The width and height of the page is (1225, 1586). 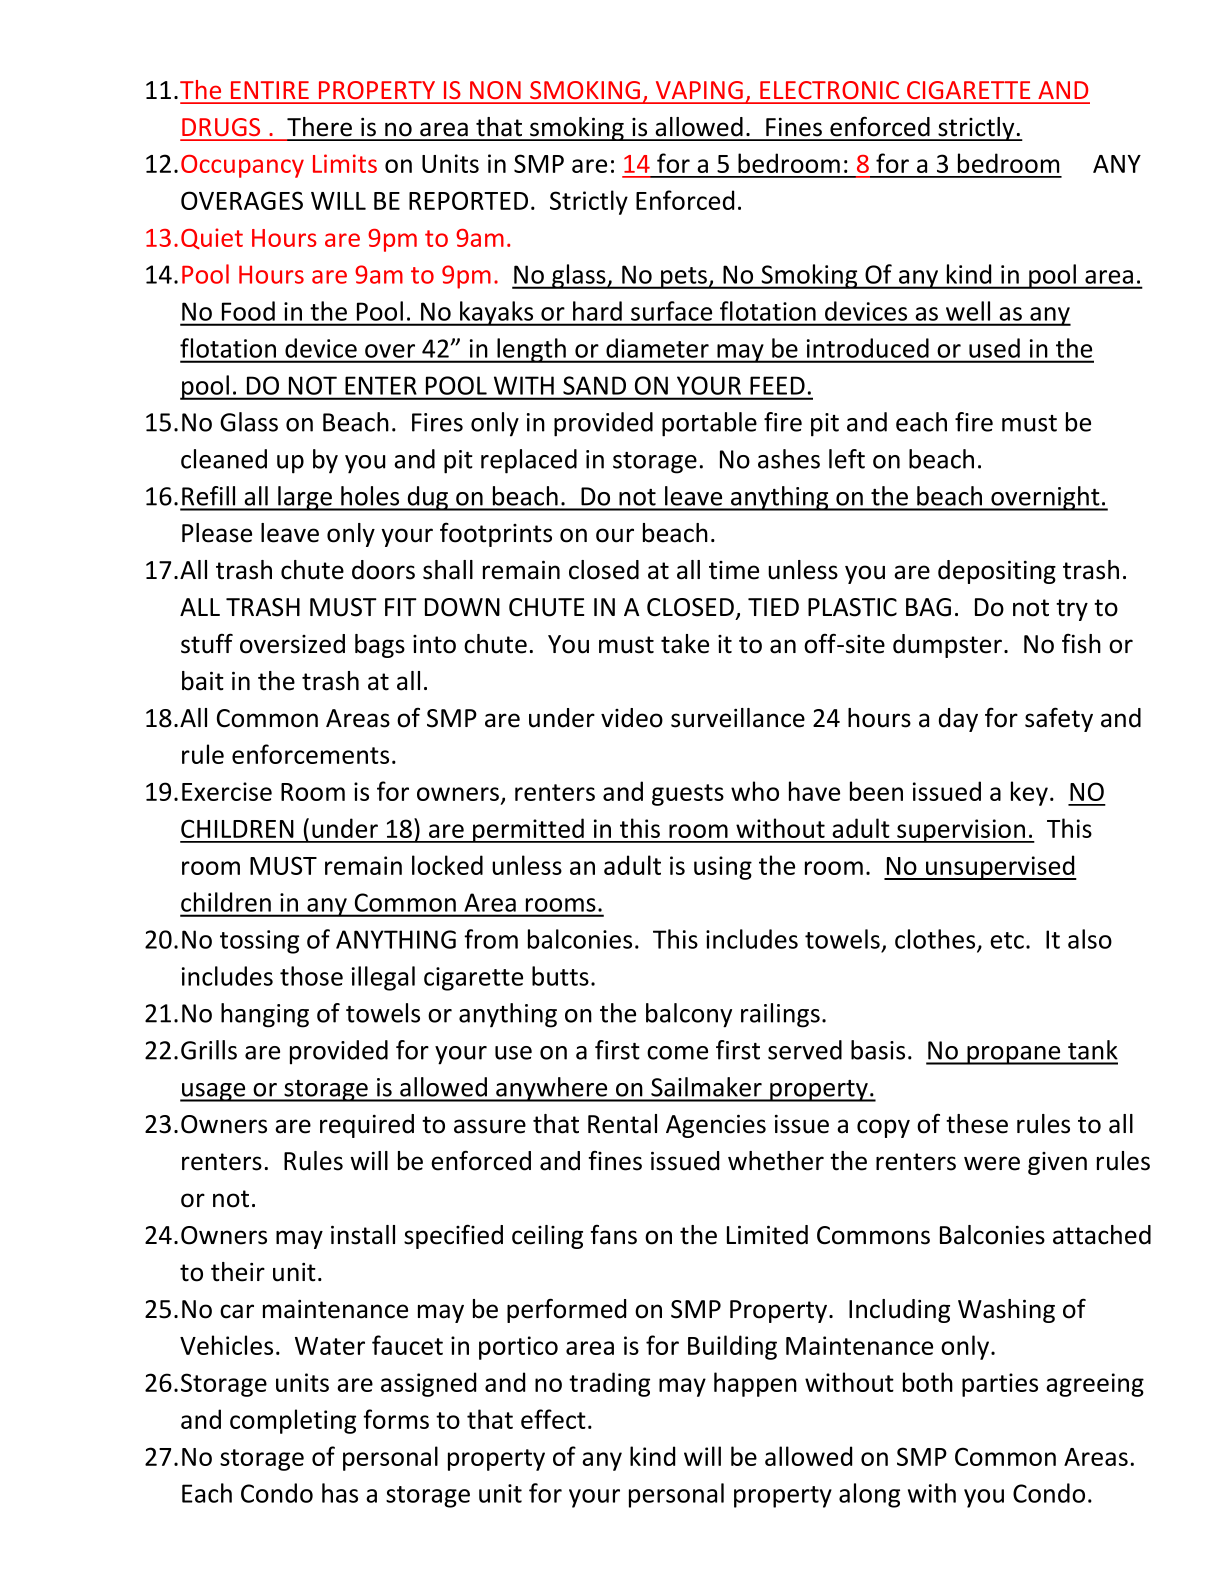 I want to click on completing, so click(x=293, y=1421).
